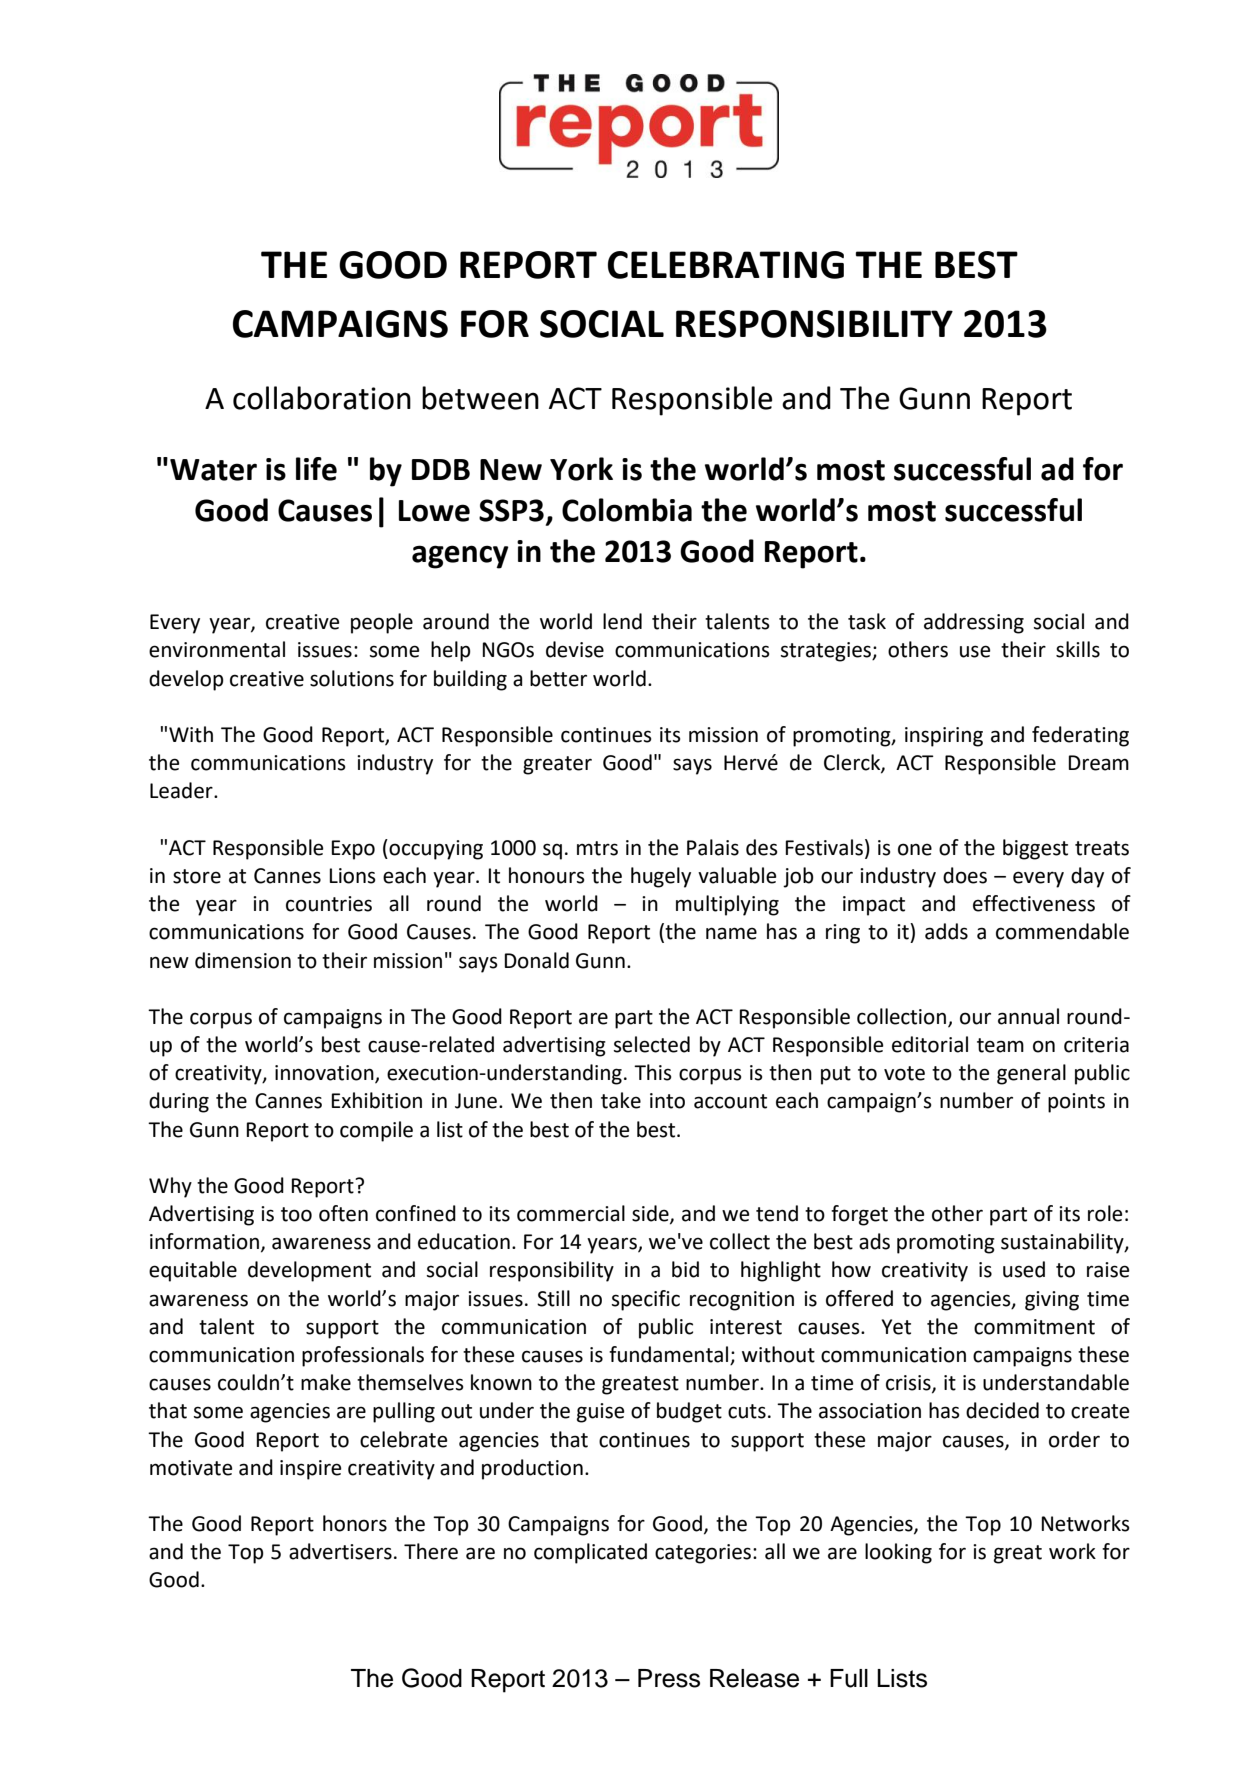 The image size is (1249, 1767). What do you see at coordinates (652, 1044) in the screenshot?
I see `selected` at bounding box center [652, 1044].
